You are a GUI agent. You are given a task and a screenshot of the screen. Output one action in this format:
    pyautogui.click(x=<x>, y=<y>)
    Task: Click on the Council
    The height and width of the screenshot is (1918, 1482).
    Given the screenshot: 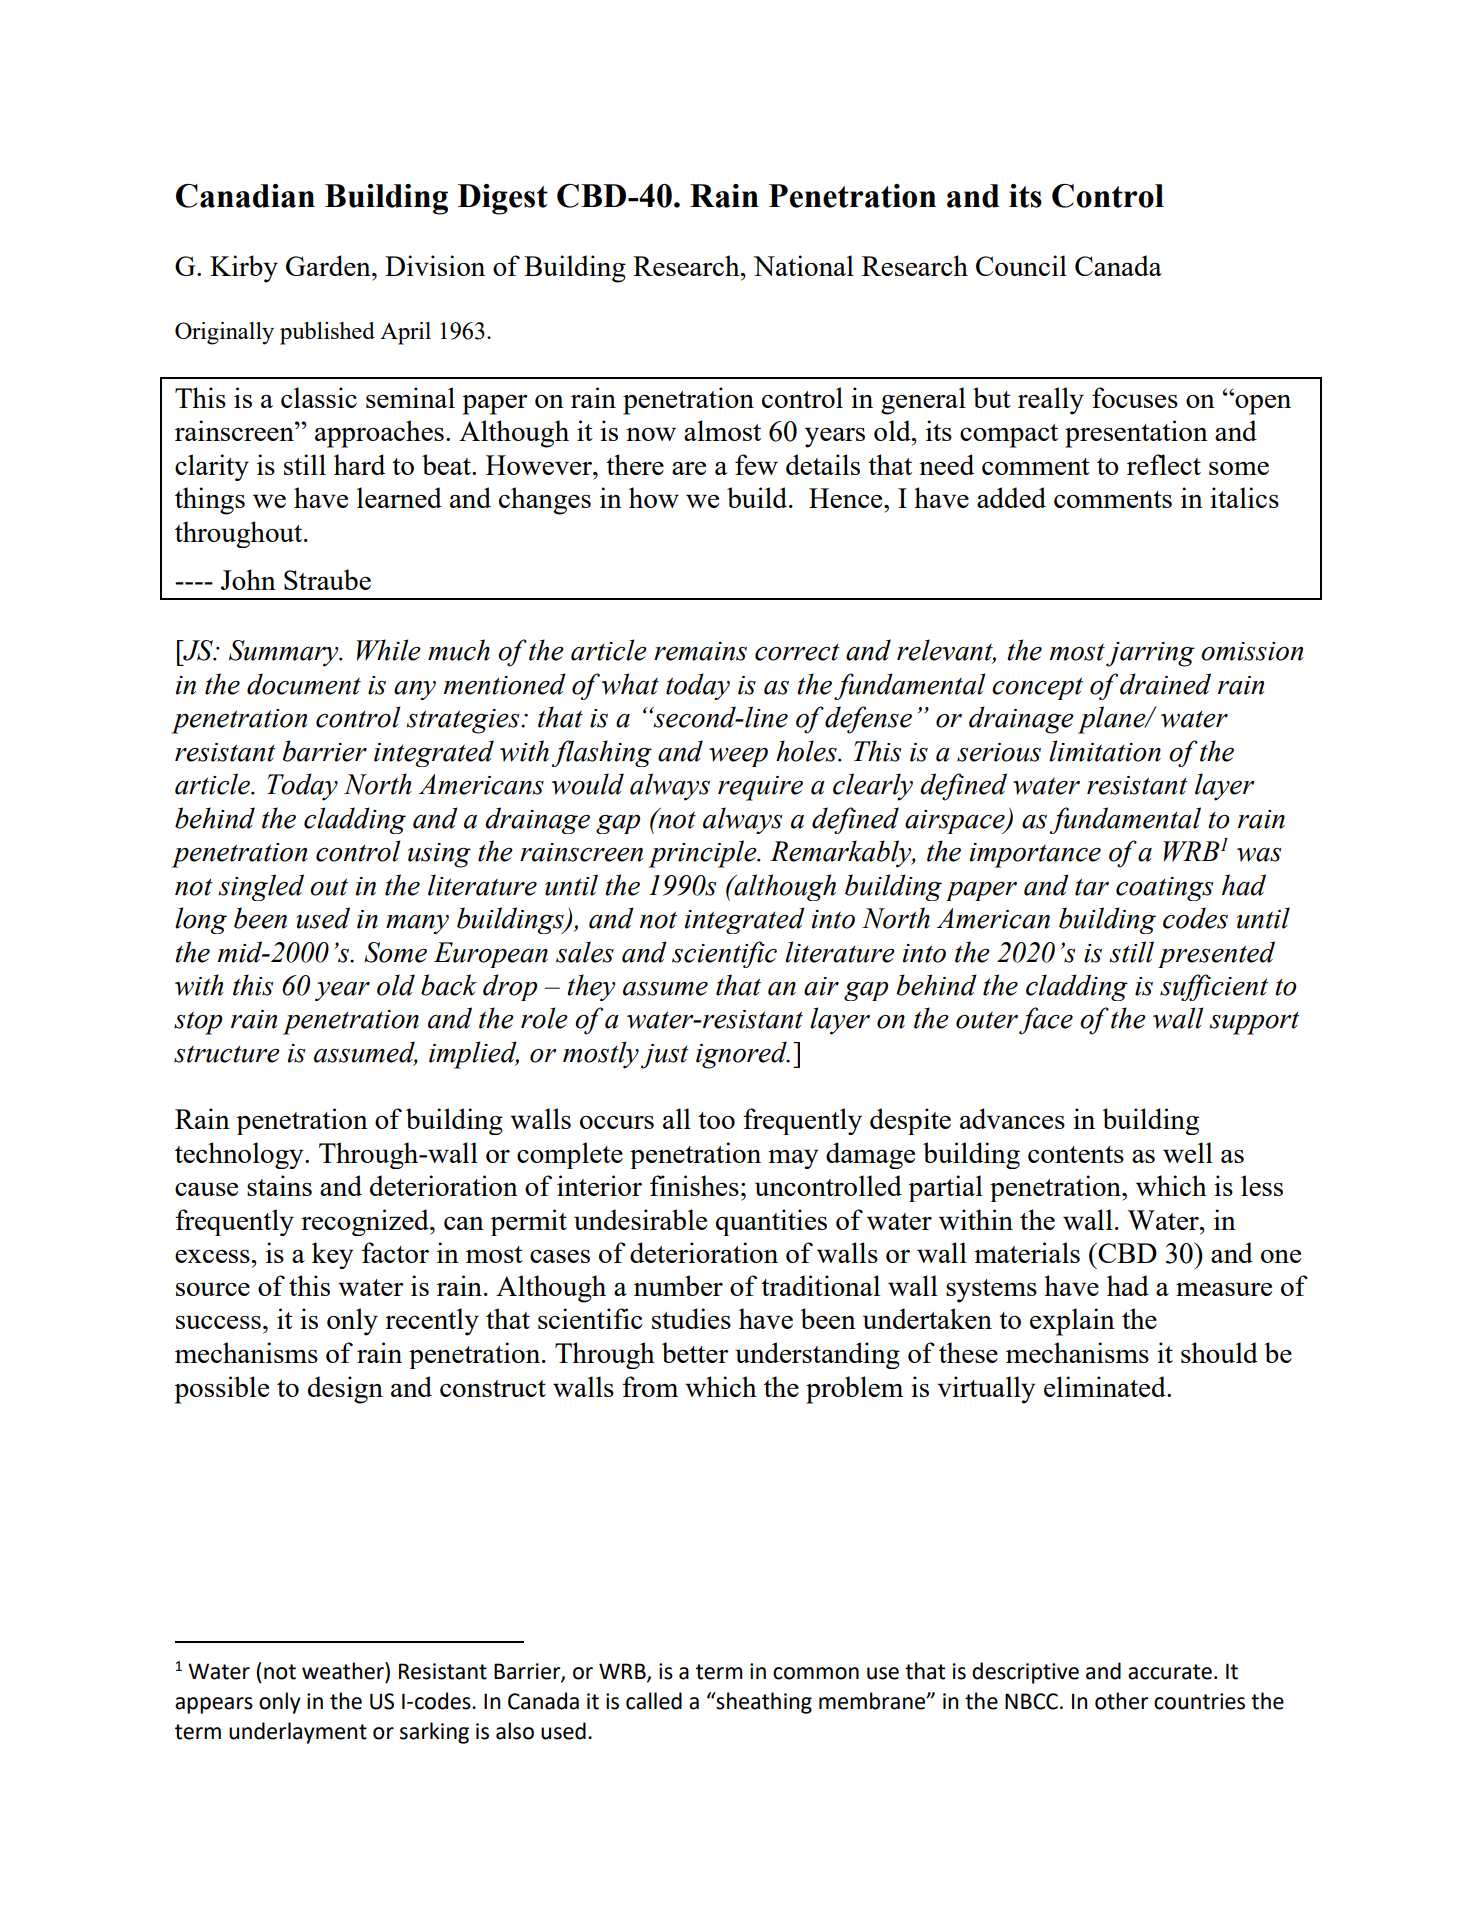 What is the action you would take?
    pyautogui.click(x=1021, y=265)
